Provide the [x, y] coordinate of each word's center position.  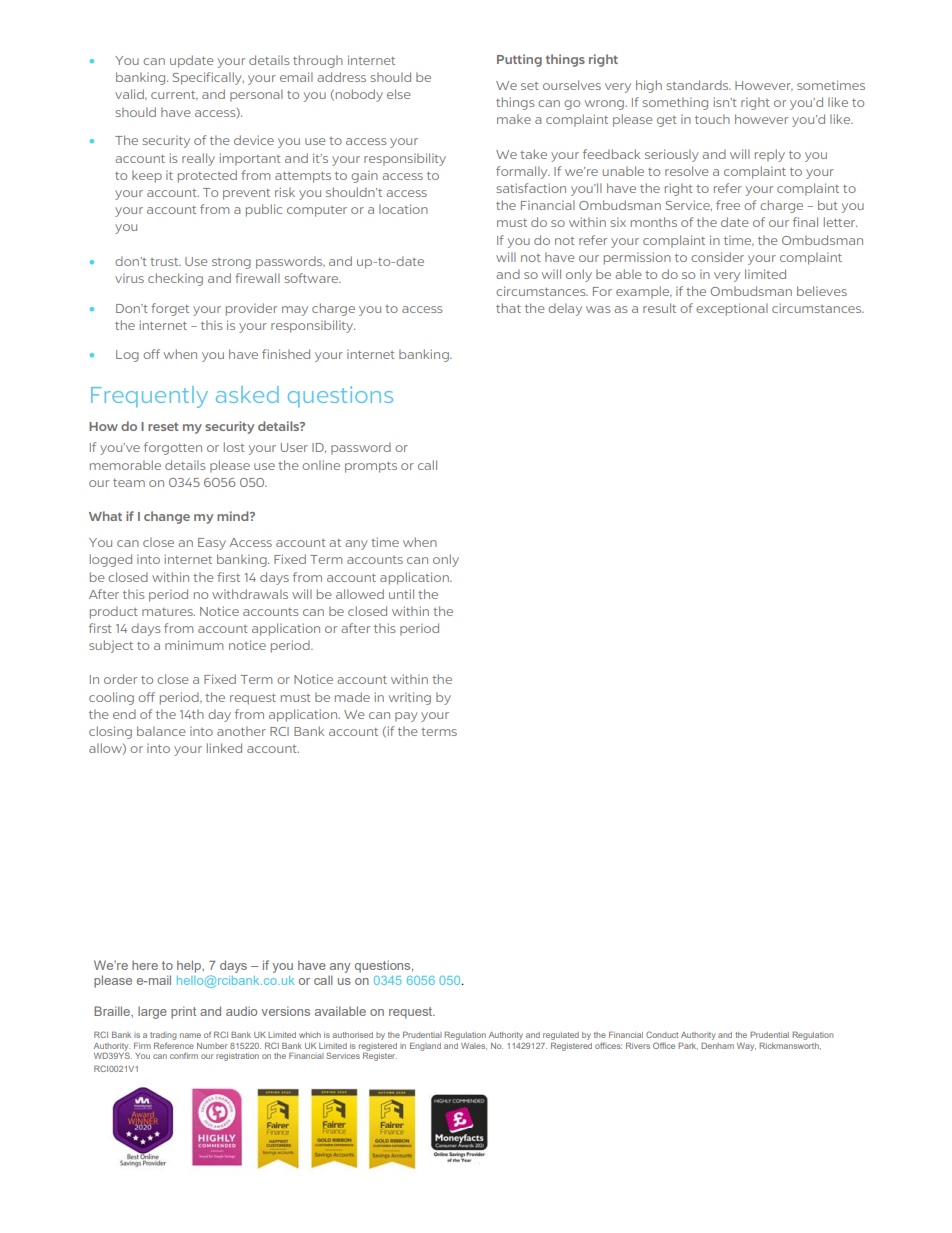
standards [699, 85]
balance [161, 731]
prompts [371, 467]
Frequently [149, 397]
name [190, 1035]
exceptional [732, 309]
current [174, 95]
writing [410, 698]
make [514, 119]
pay [406, 717]
